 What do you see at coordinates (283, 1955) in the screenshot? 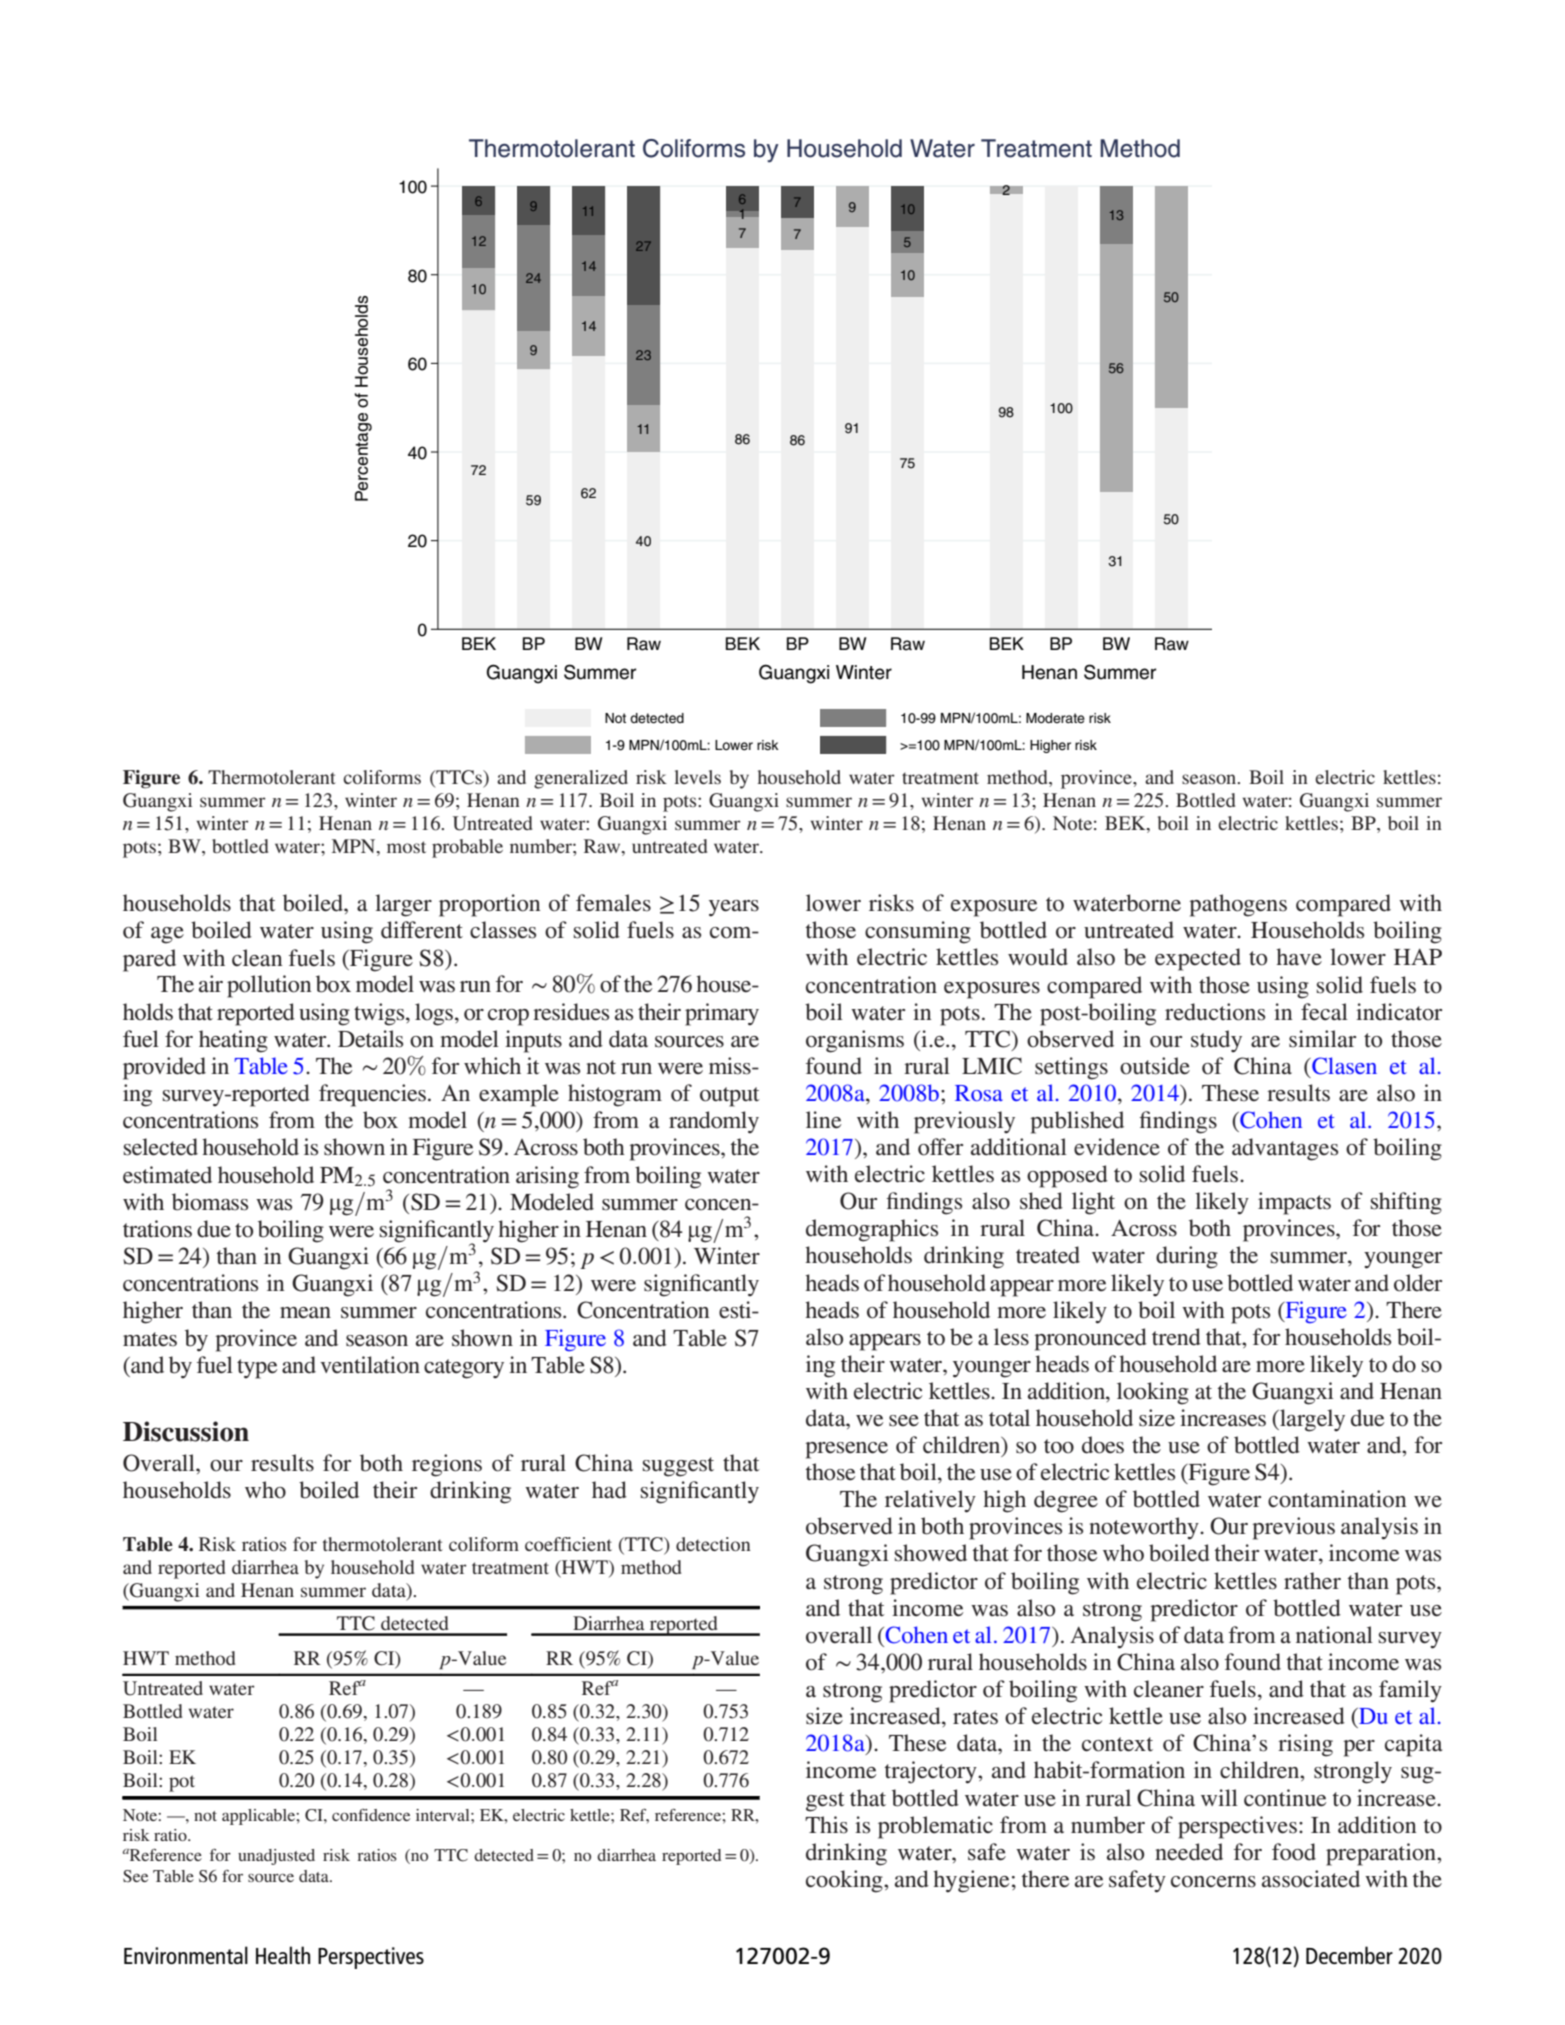
I see `Health` at bounding box center [283, 1955].
